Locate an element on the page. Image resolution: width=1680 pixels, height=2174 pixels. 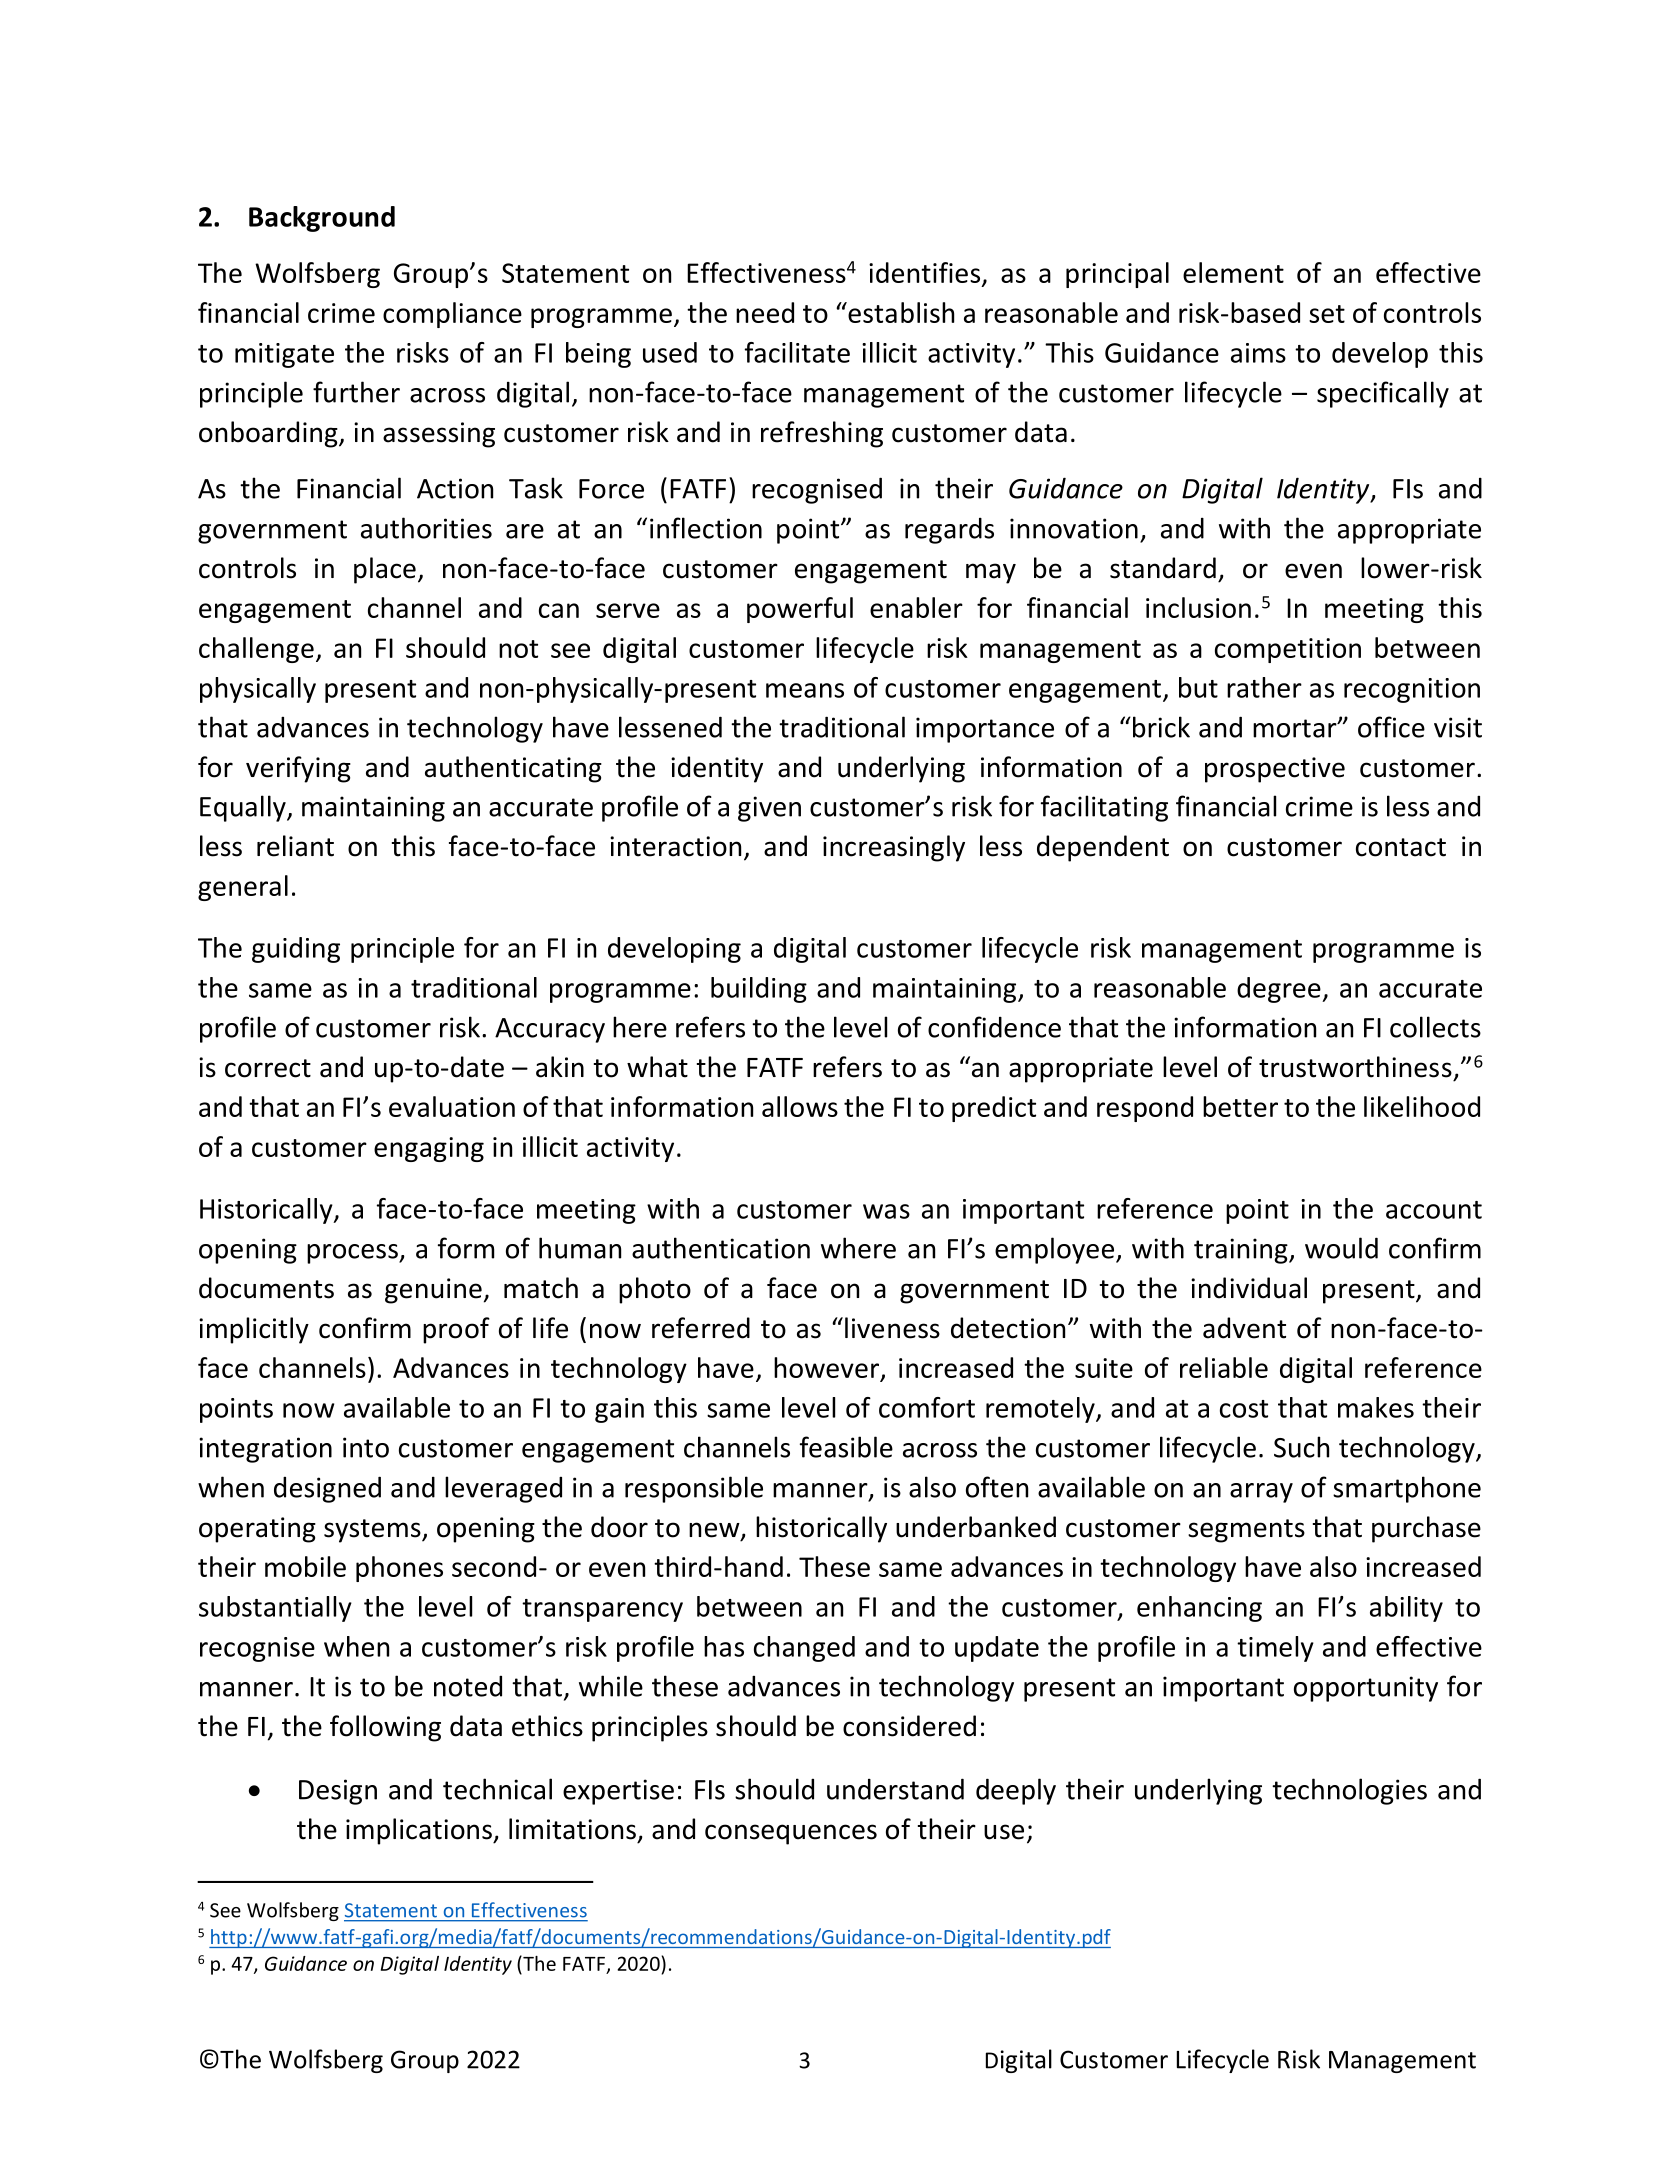
understand is located at coordinates (895, 1789).
